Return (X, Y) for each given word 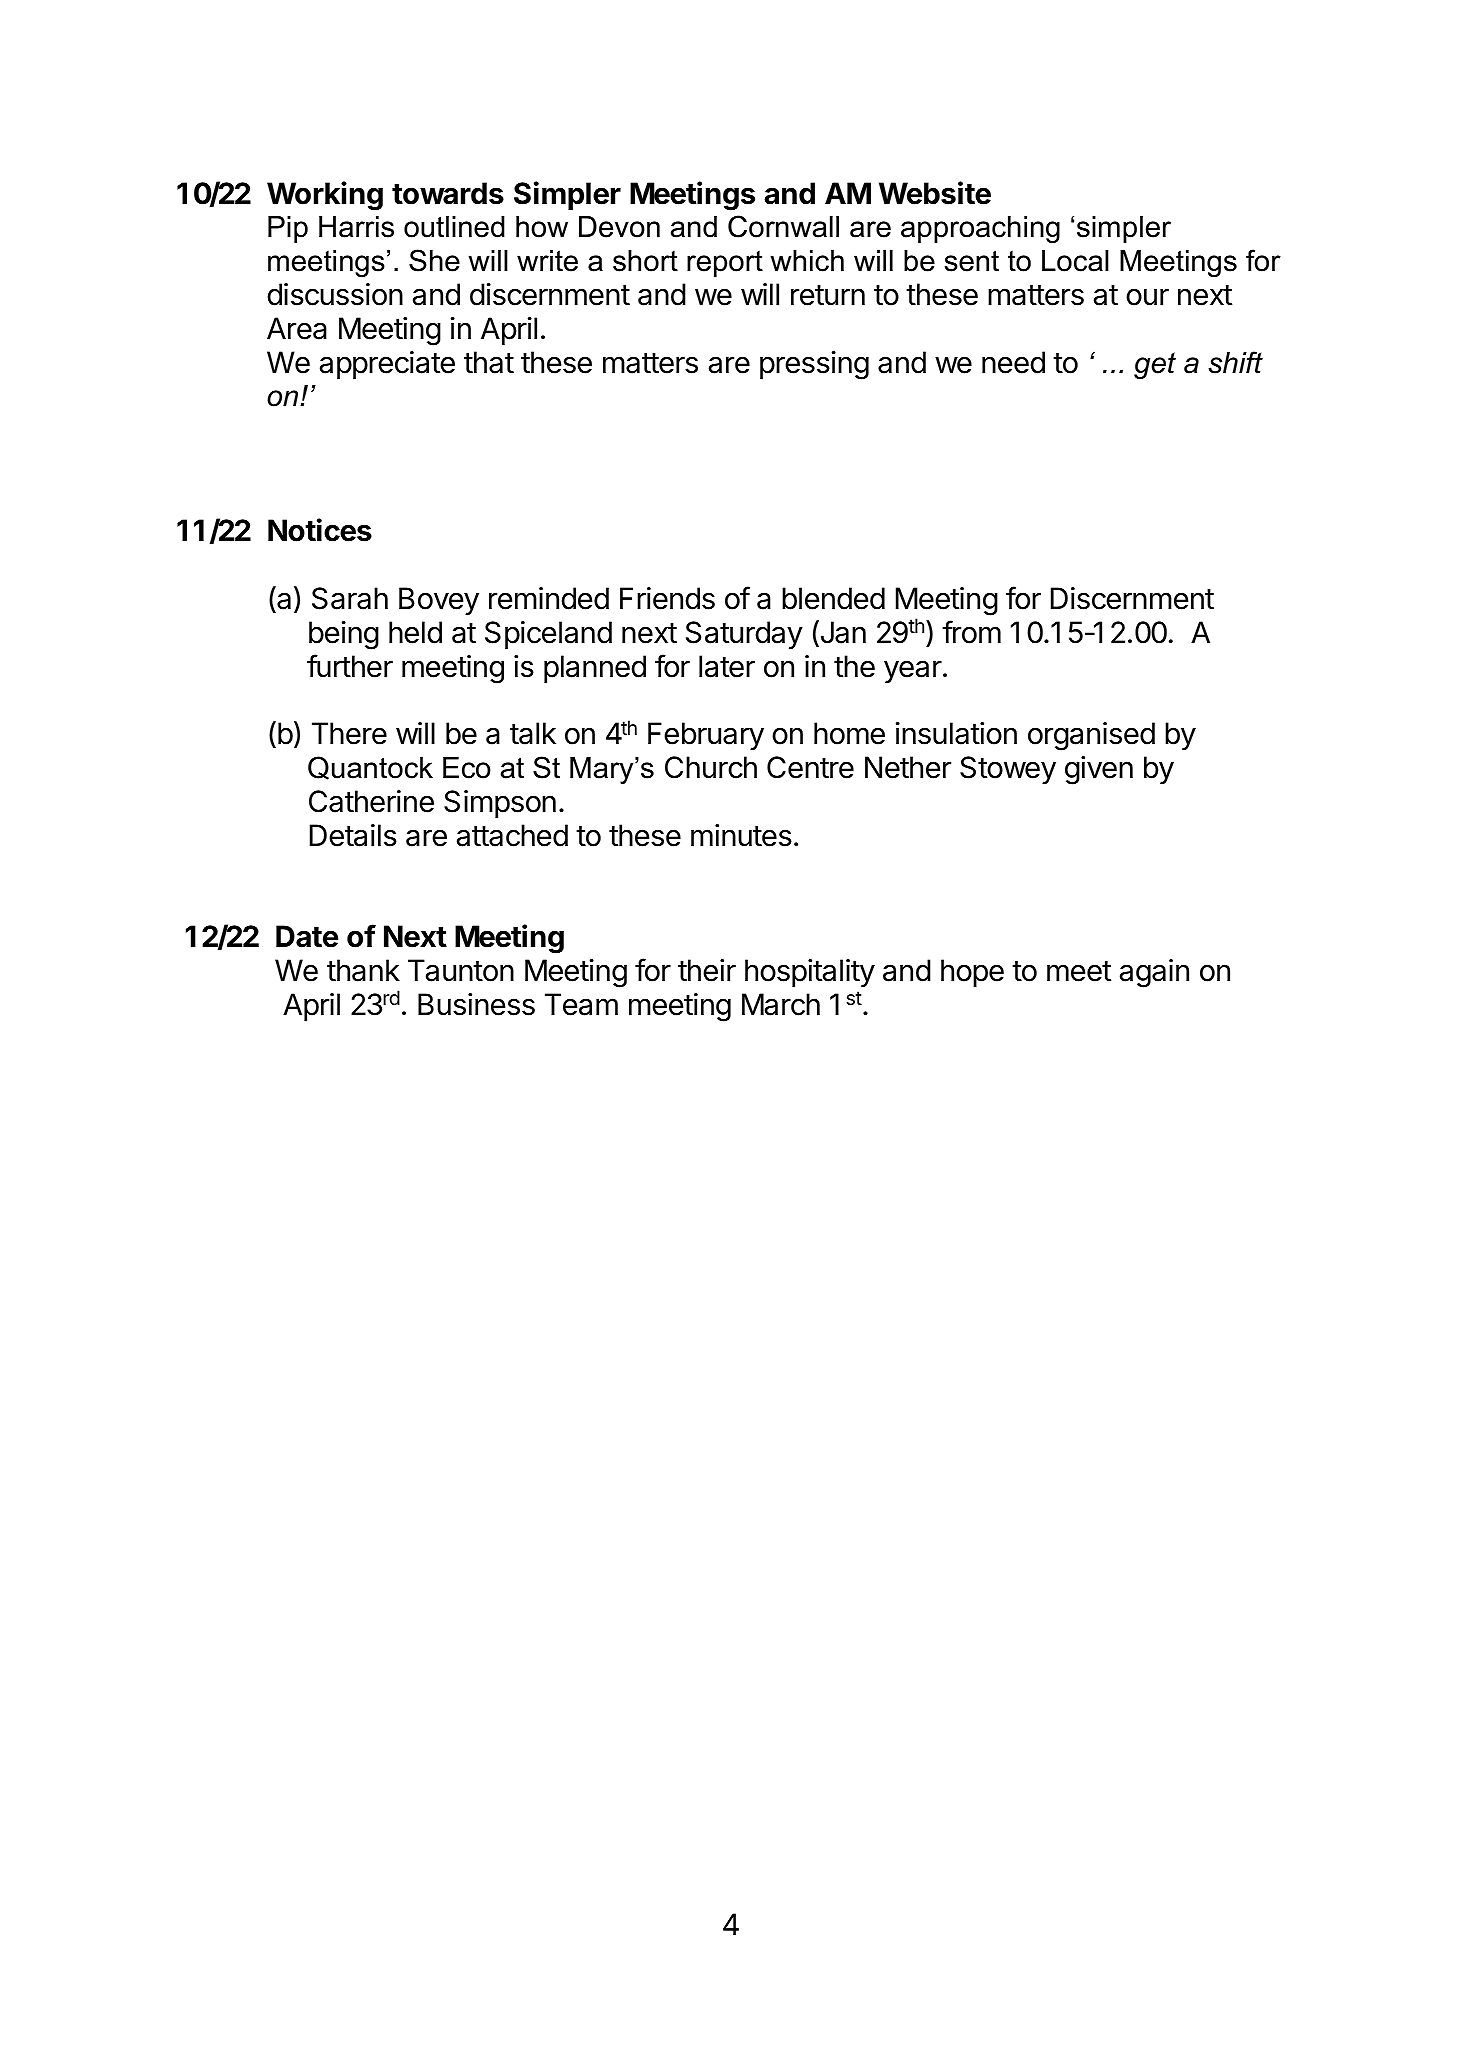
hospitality (810, 973)
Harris (356, 227)
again (1154, 973)
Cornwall (783, 226)
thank (363, 970)
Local (1075, 261)
